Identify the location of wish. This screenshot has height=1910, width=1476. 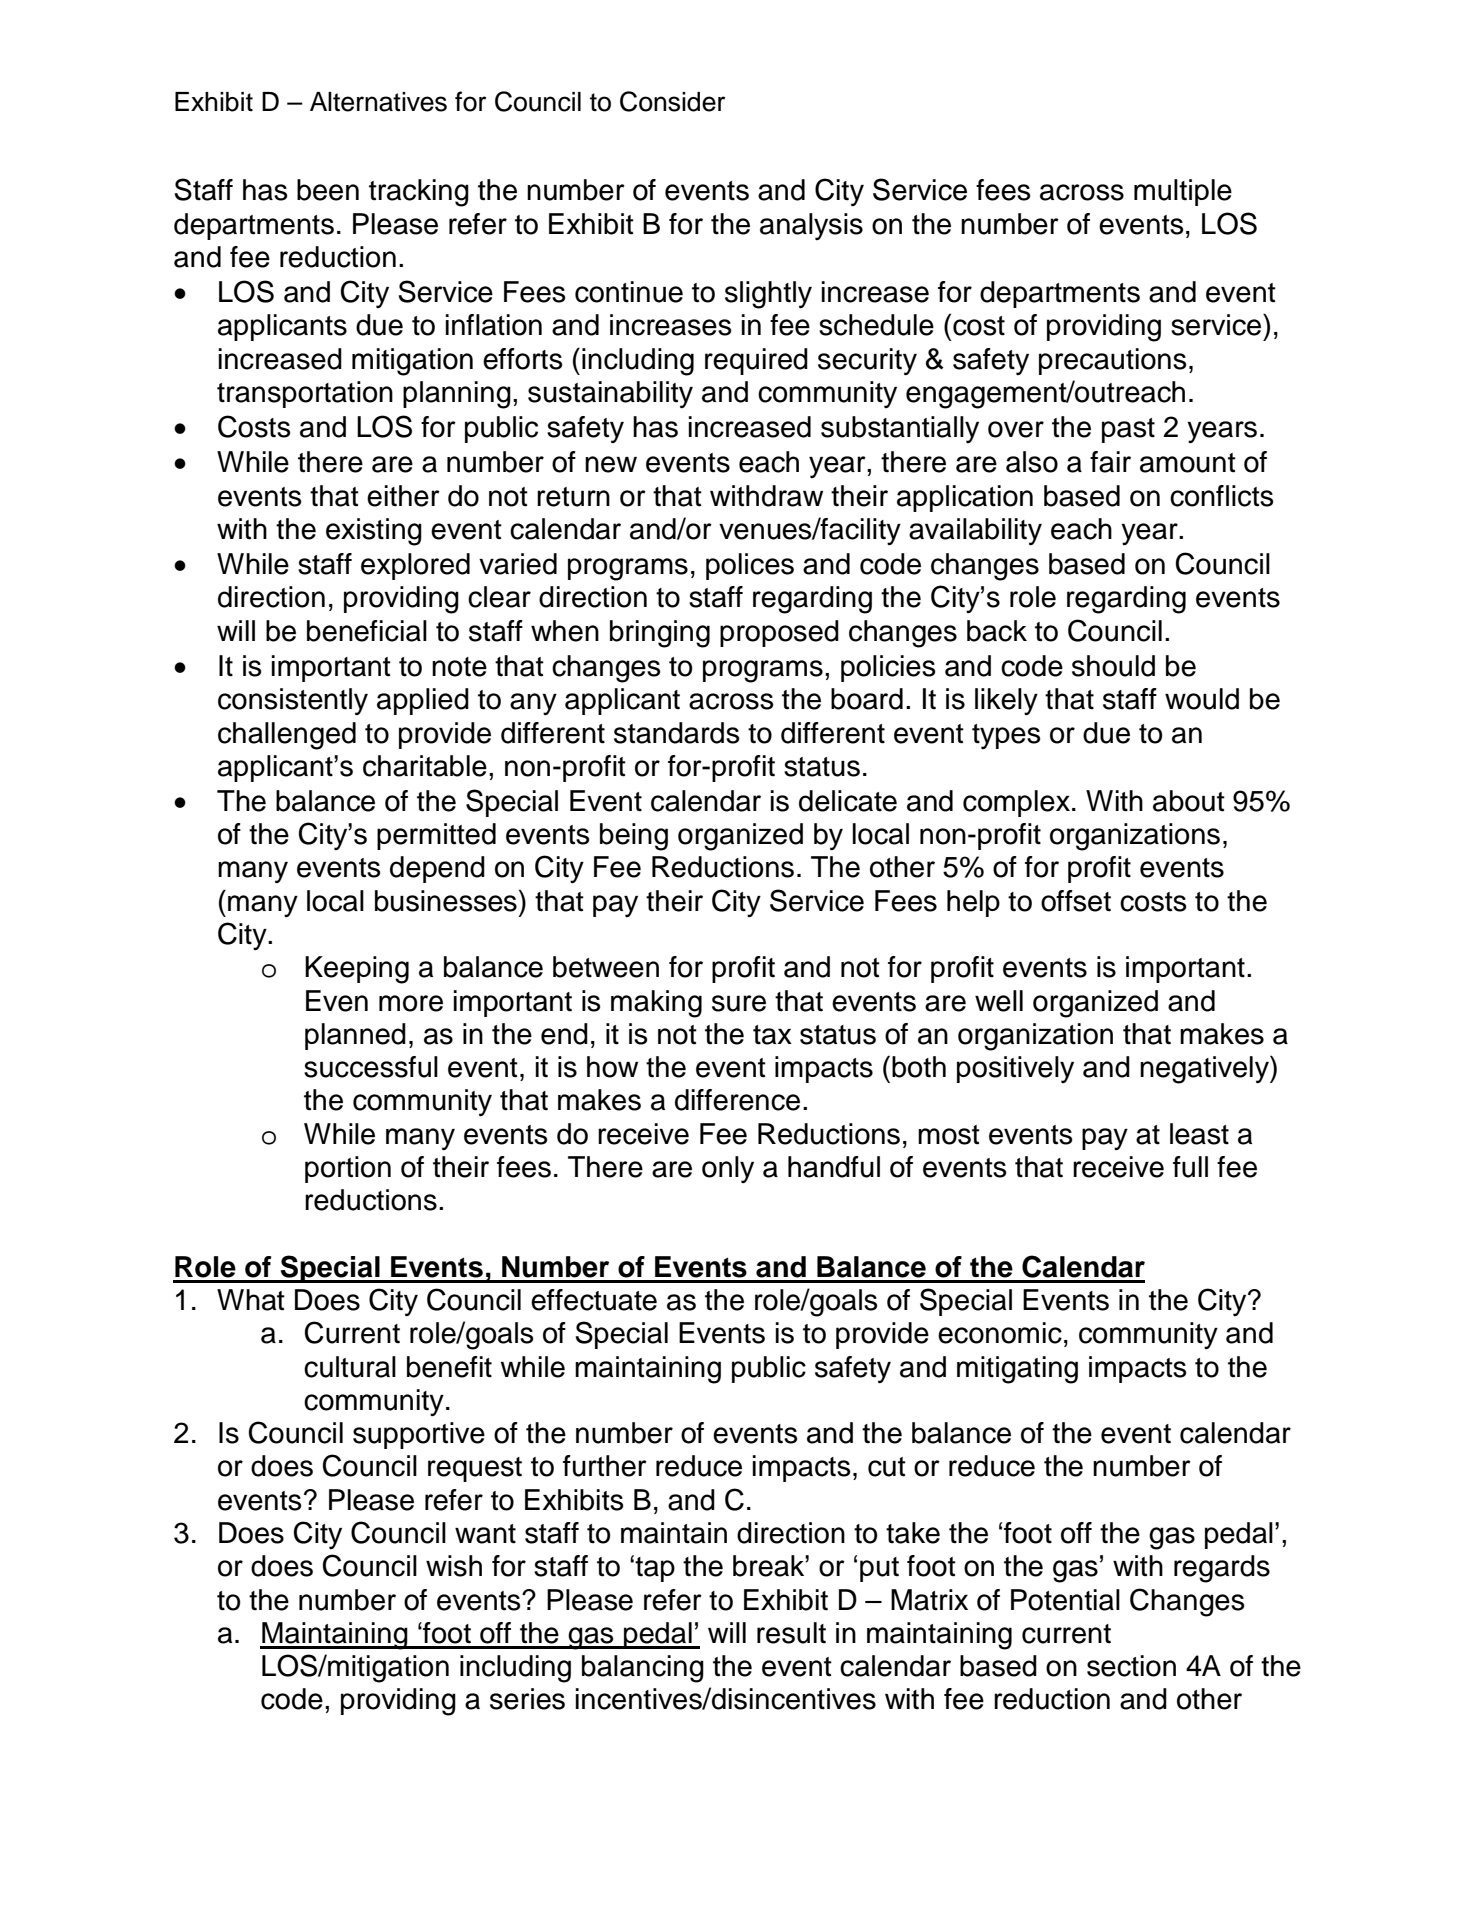
(454, 1566).
